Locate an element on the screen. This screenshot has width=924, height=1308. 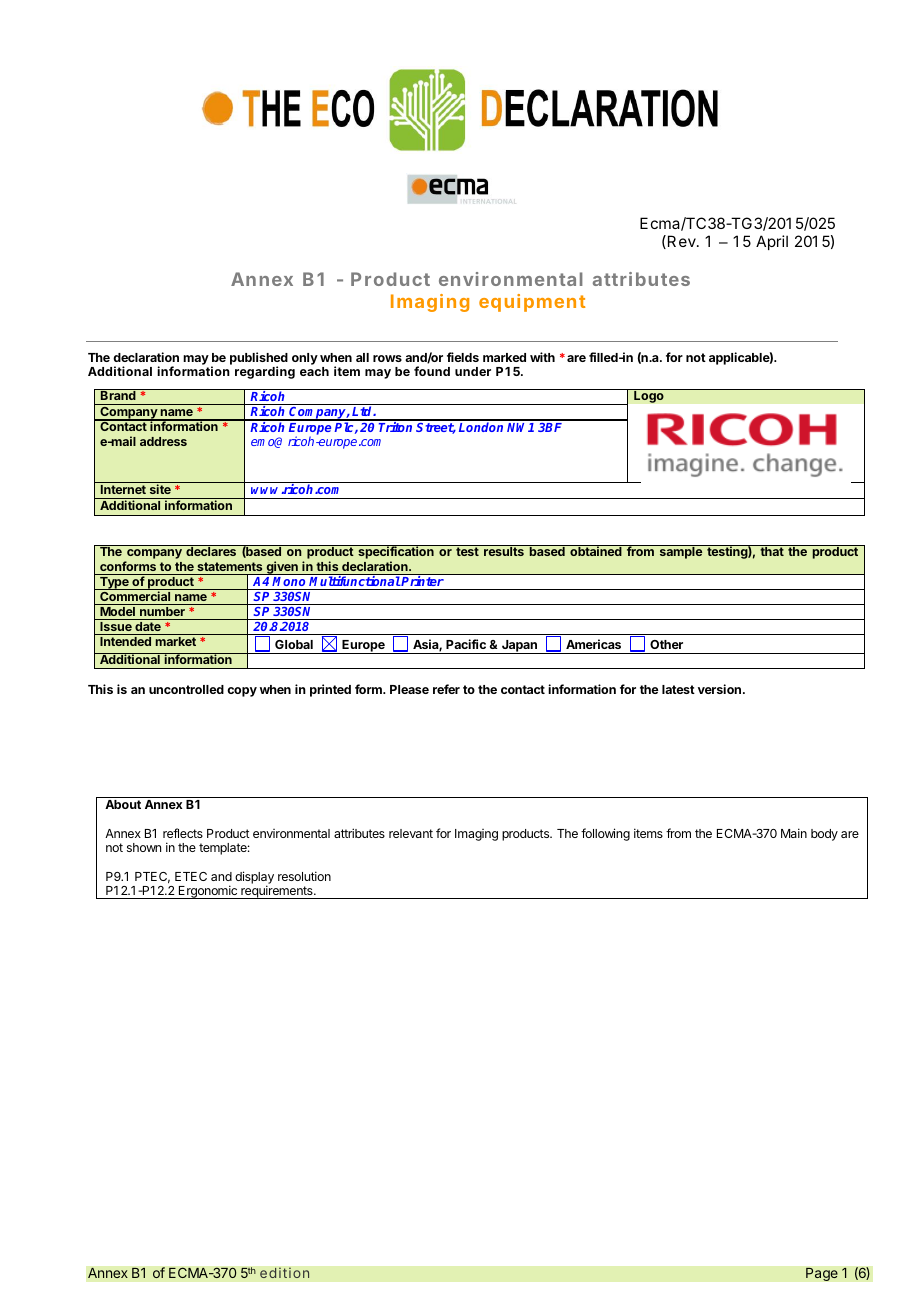
given is located at coordinates (282, 568).
